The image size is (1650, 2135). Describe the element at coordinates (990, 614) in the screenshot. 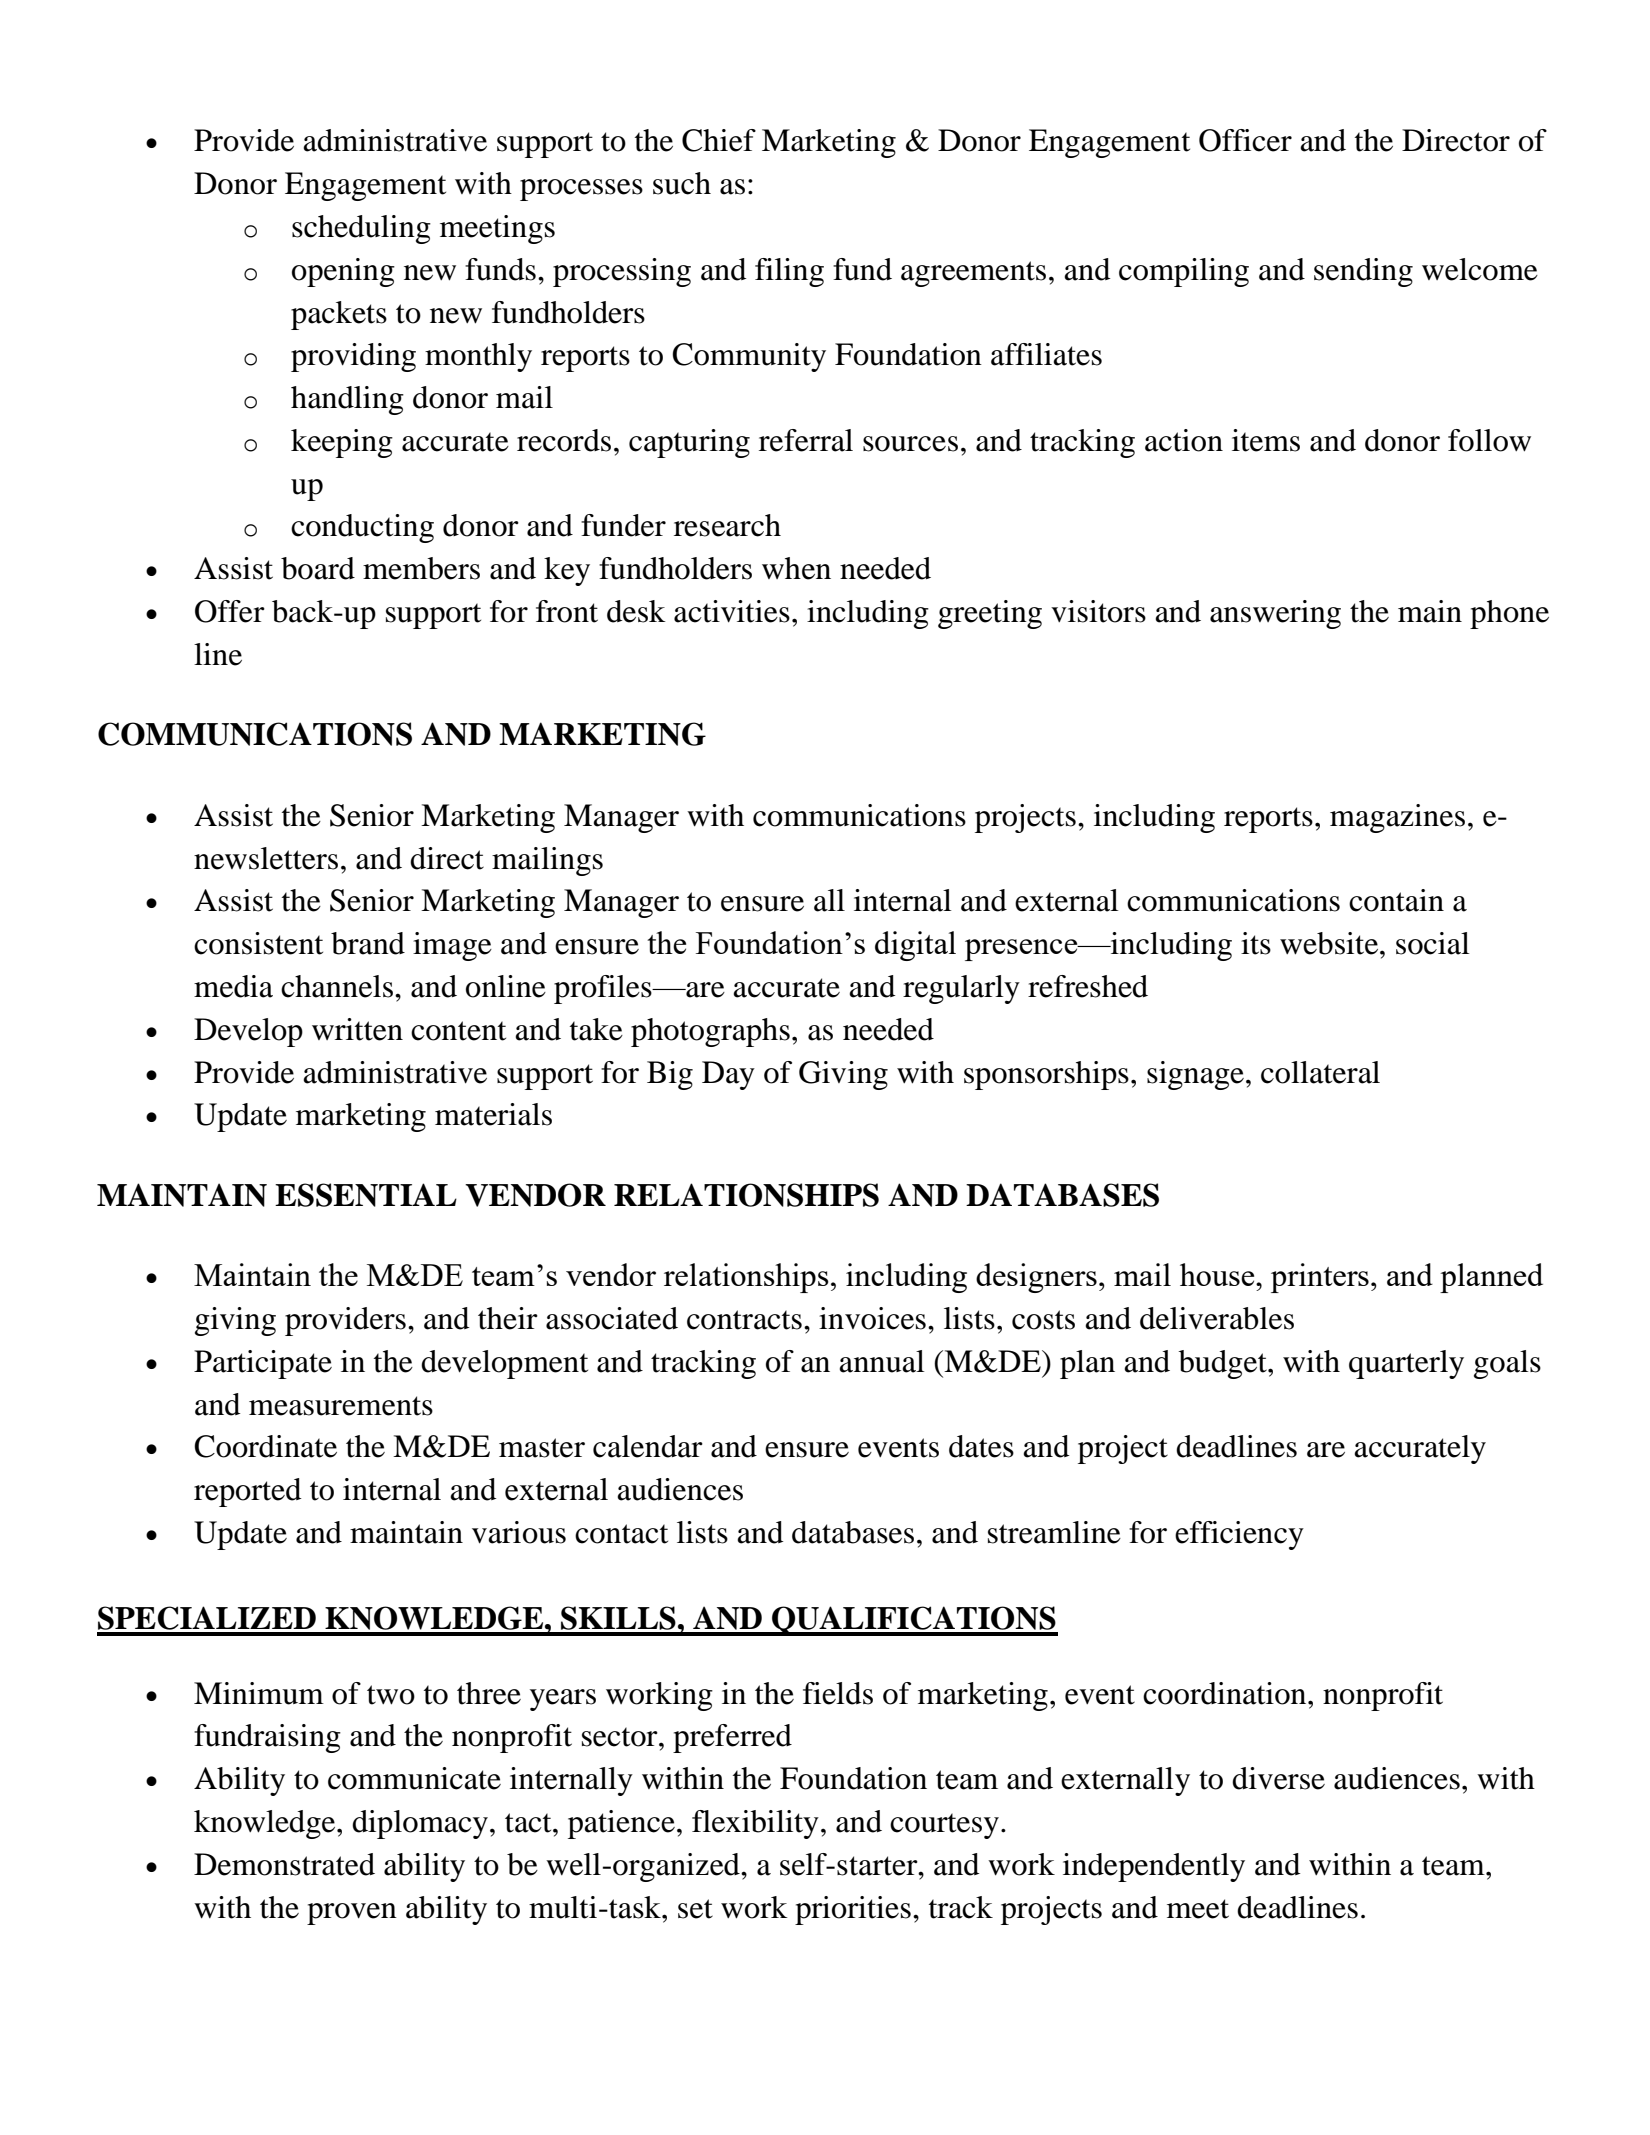

I see `greeting` at that location.
